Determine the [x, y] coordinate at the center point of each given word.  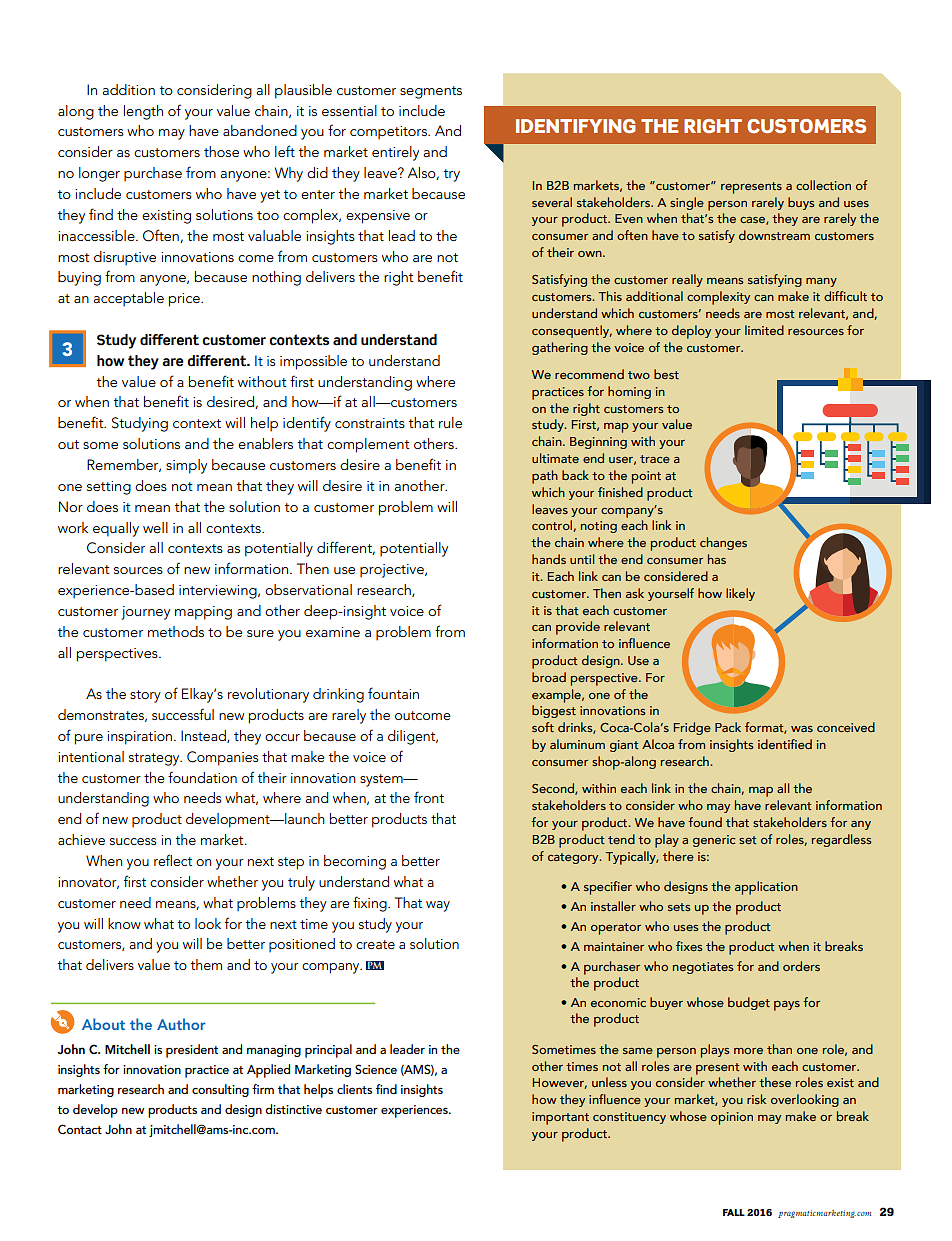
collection [823, 185]
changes [723, 543]
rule [450, 422]
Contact [80, 1129]
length [143, 112]
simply [186, 466]
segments [431, 92]
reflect [173, 860]
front [429, 797]
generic [714, 841]
